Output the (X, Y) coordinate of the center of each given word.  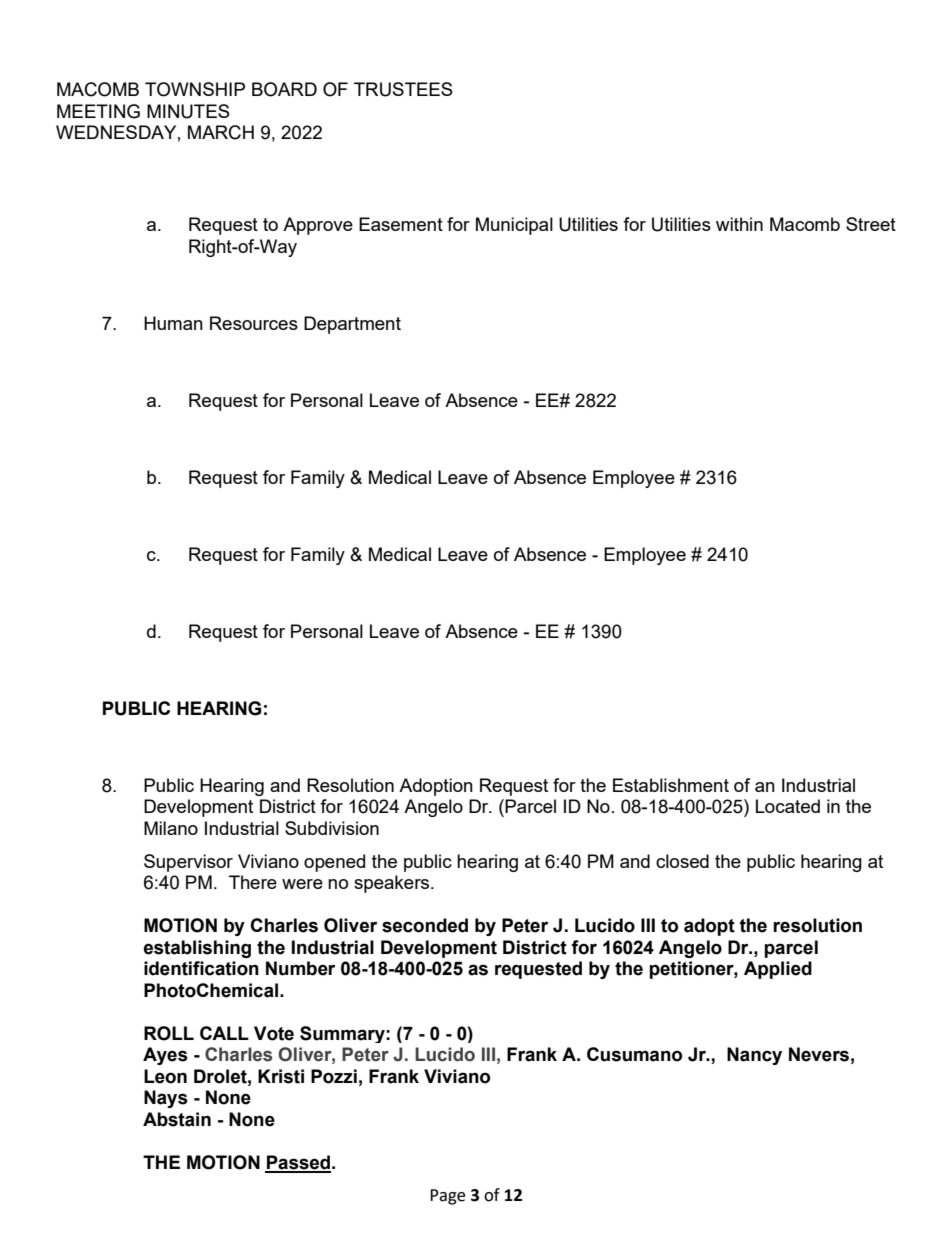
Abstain (177, 1119)
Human (173, 323)
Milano (171, 828)
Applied (778, 970)
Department (352, 325)
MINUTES (188, 111)
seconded (425, 925)
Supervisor (188, 863)
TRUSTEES (403, 89)
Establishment (671, 785)
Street (871, 224)
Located (788, 806)
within (739, 224)
